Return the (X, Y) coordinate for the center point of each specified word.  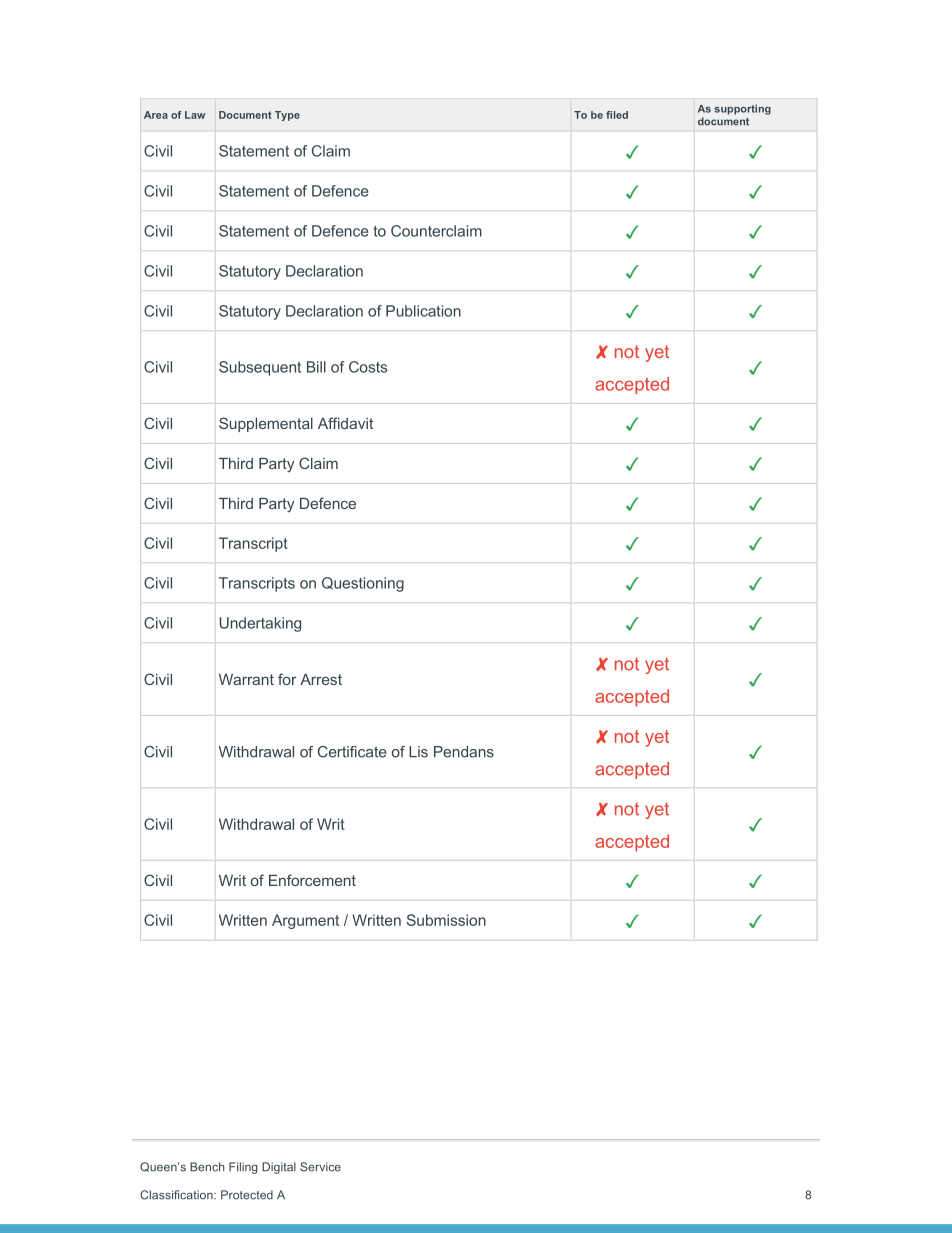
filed (617, 115)
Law (195, 115)
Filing (243, 1168)
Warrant (246, 679)
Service (320, 1167)
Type (287, 116)
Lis (418, 752)
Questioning (363, 584)
